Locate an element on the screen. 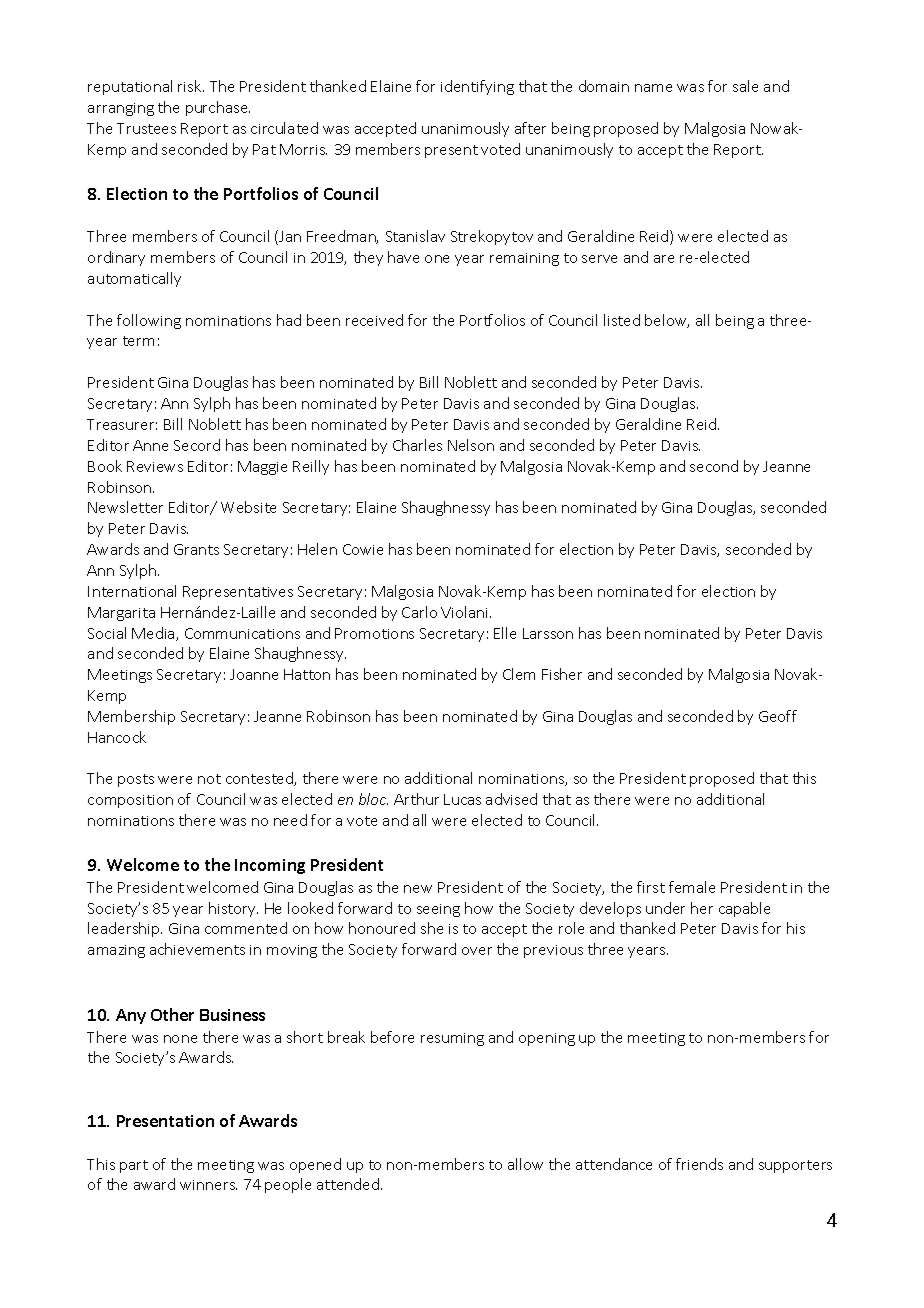  allow is located at coordinates (525, 1164).
